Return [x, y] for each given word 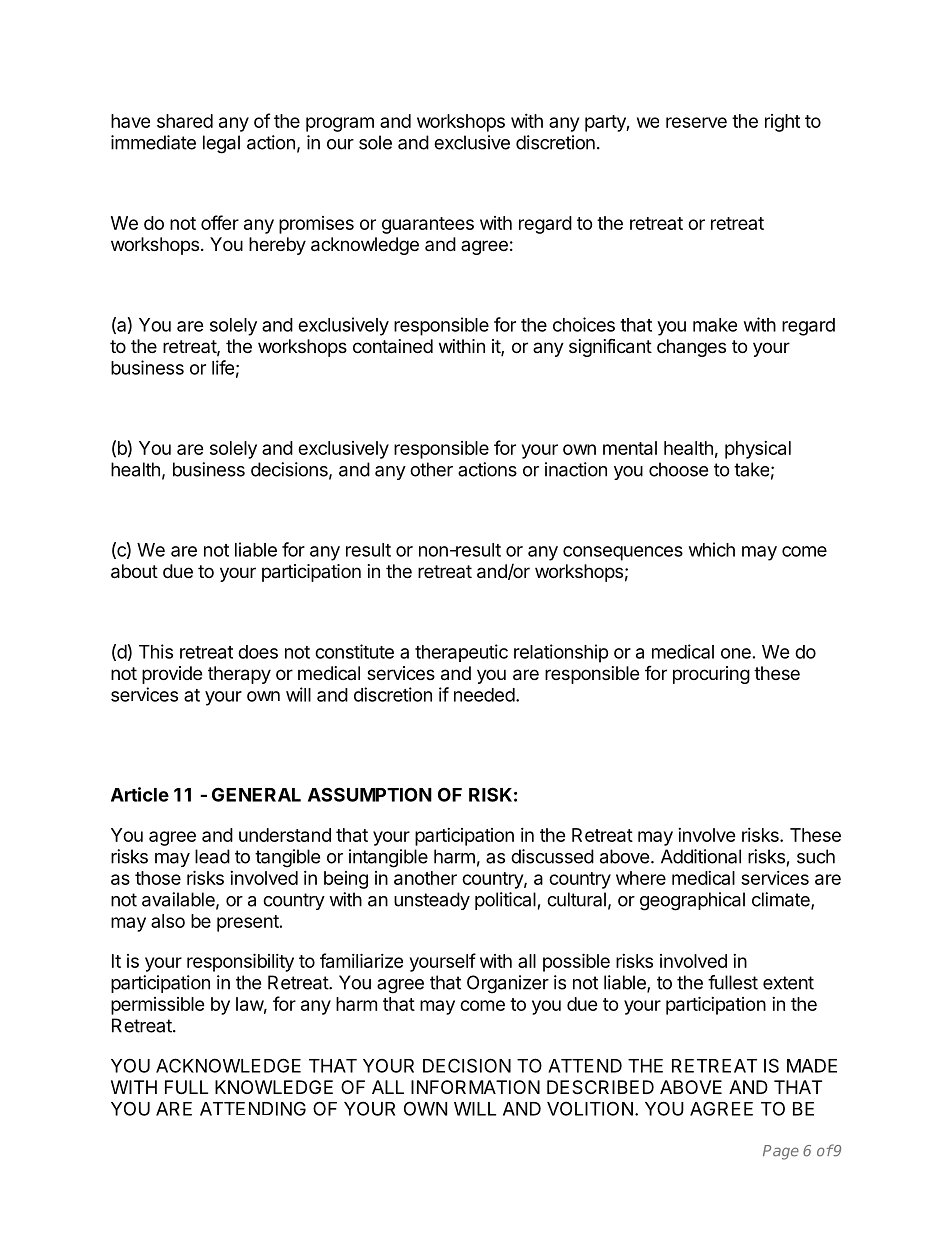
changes [691, 348]
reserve [696, 122]
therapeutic [461, 653]
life [223, 367]
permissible [158, 1006]
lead [212, 856]
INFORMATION [475, 1087]
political [505, 901]
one [736, 653]
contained [393, 346]
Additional [701, 856]
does [258, 652]
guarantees [428, 225]
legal [221, 144]
